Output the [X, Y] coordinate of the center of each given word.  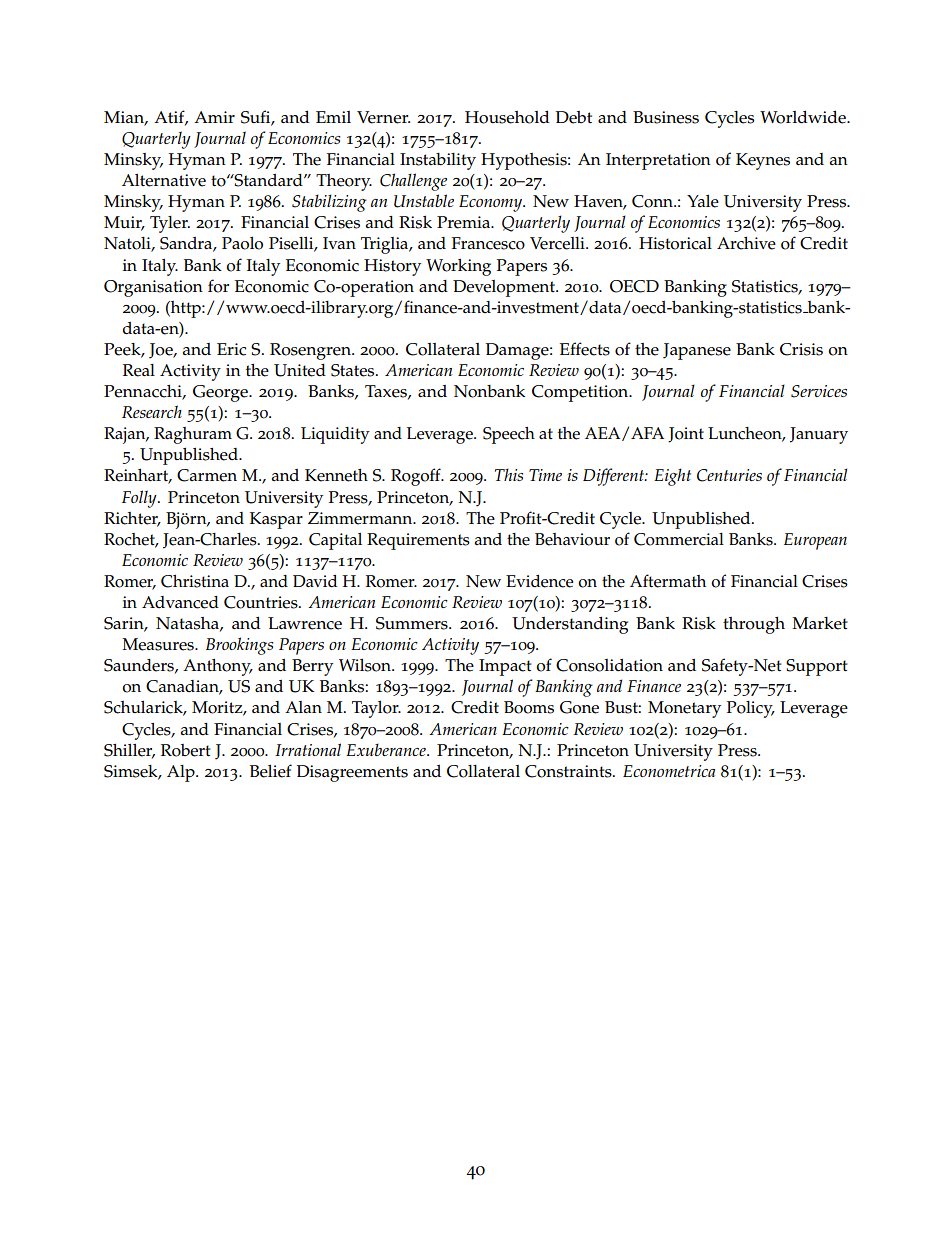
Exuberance [387, 749]
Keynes [763, 161]
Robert [185, 750]
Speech [509, 435]
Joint [686, 435]
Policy [751, 709]
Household [507, 117]
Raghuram [193, 435]
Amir [214, 117]
